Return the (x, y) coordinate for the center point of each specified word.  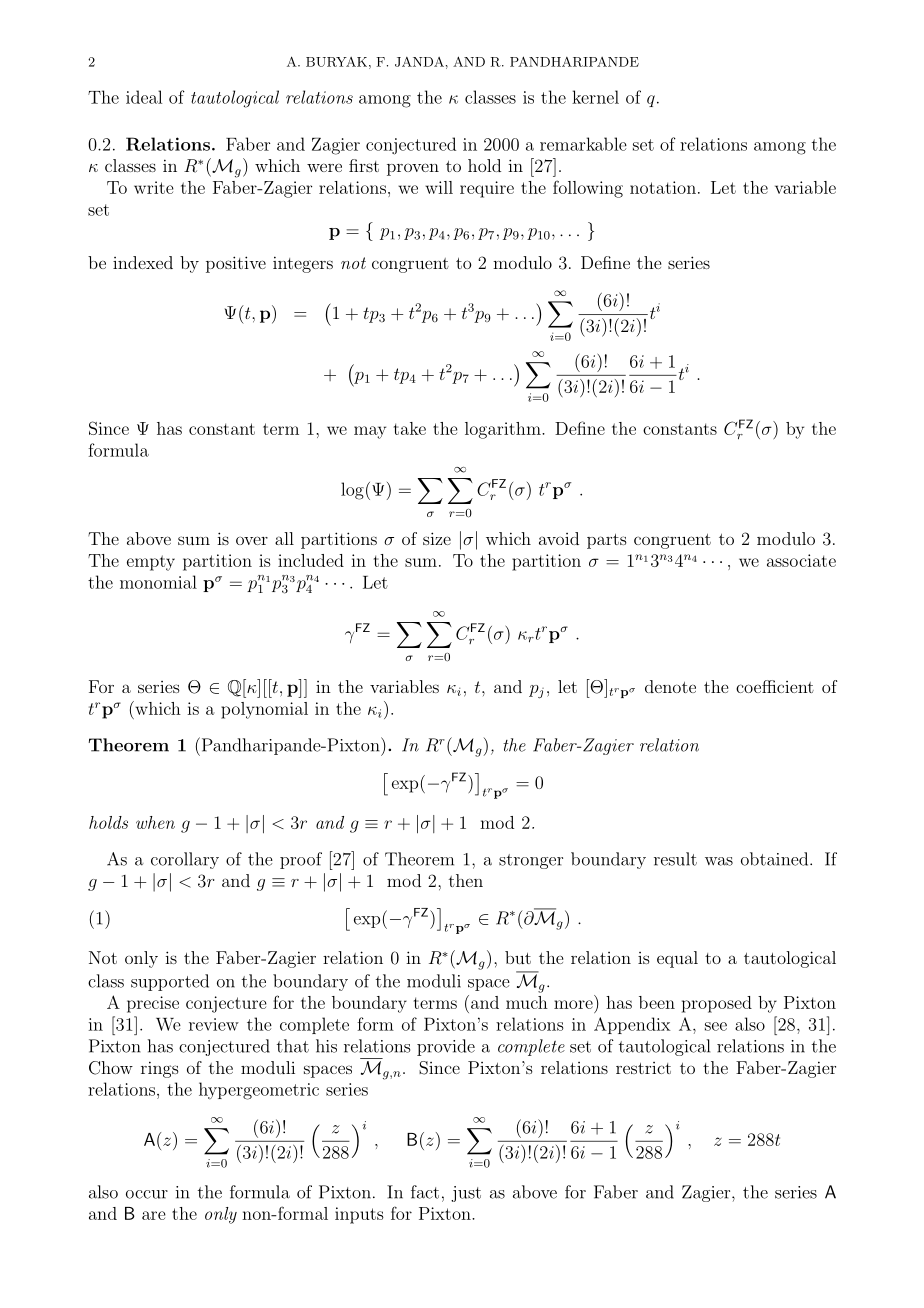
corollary (185, 860)
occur (147, 1194)
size (437, 538)
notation (663, 187)
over (252, 540)
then (466, 880)
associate (801, 560)
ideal (144, 97)
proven (413, 169)
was (719, 861)
